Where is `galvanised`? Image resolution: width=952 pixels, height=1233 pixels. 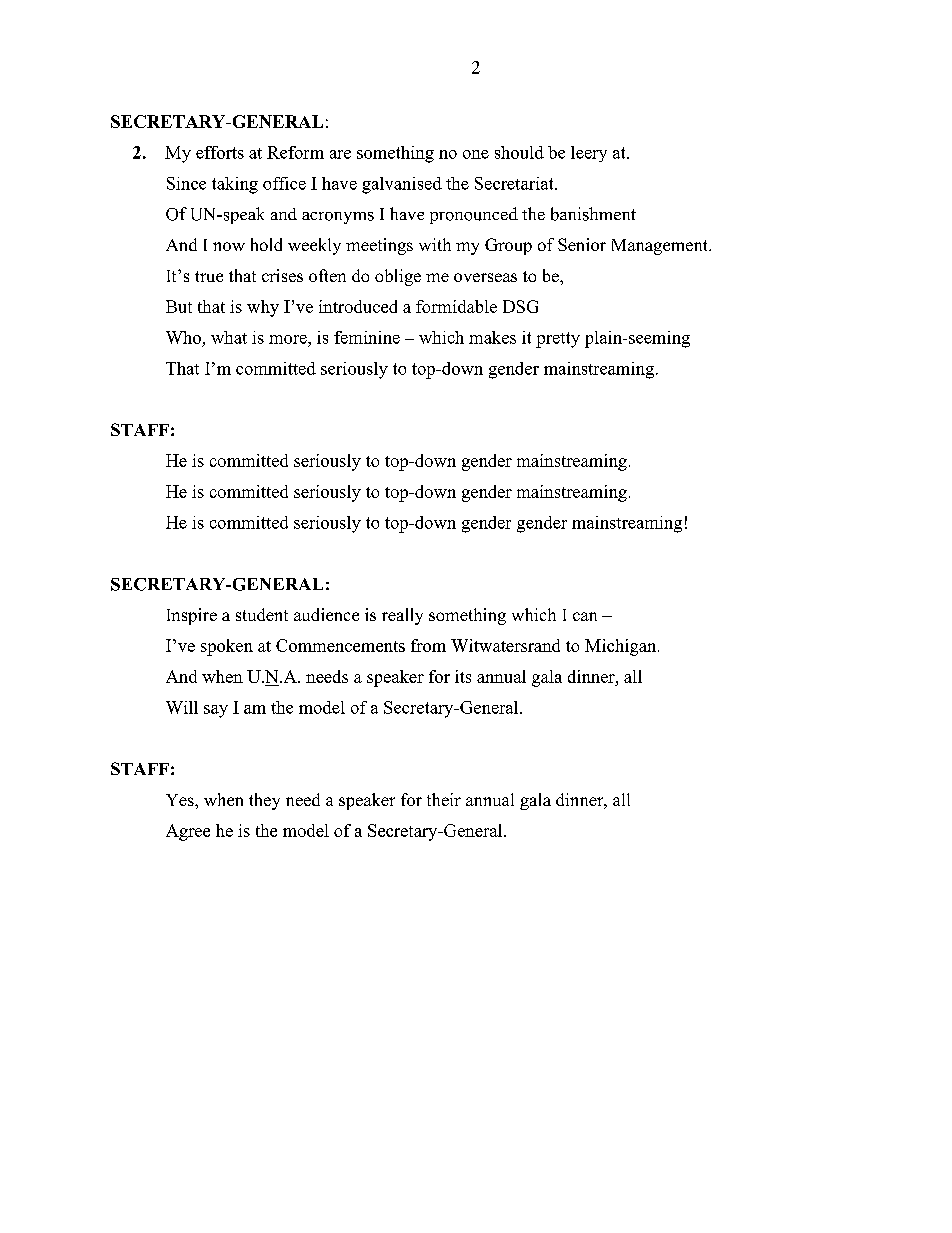
galvanised is located at coordinates (402, 185).
